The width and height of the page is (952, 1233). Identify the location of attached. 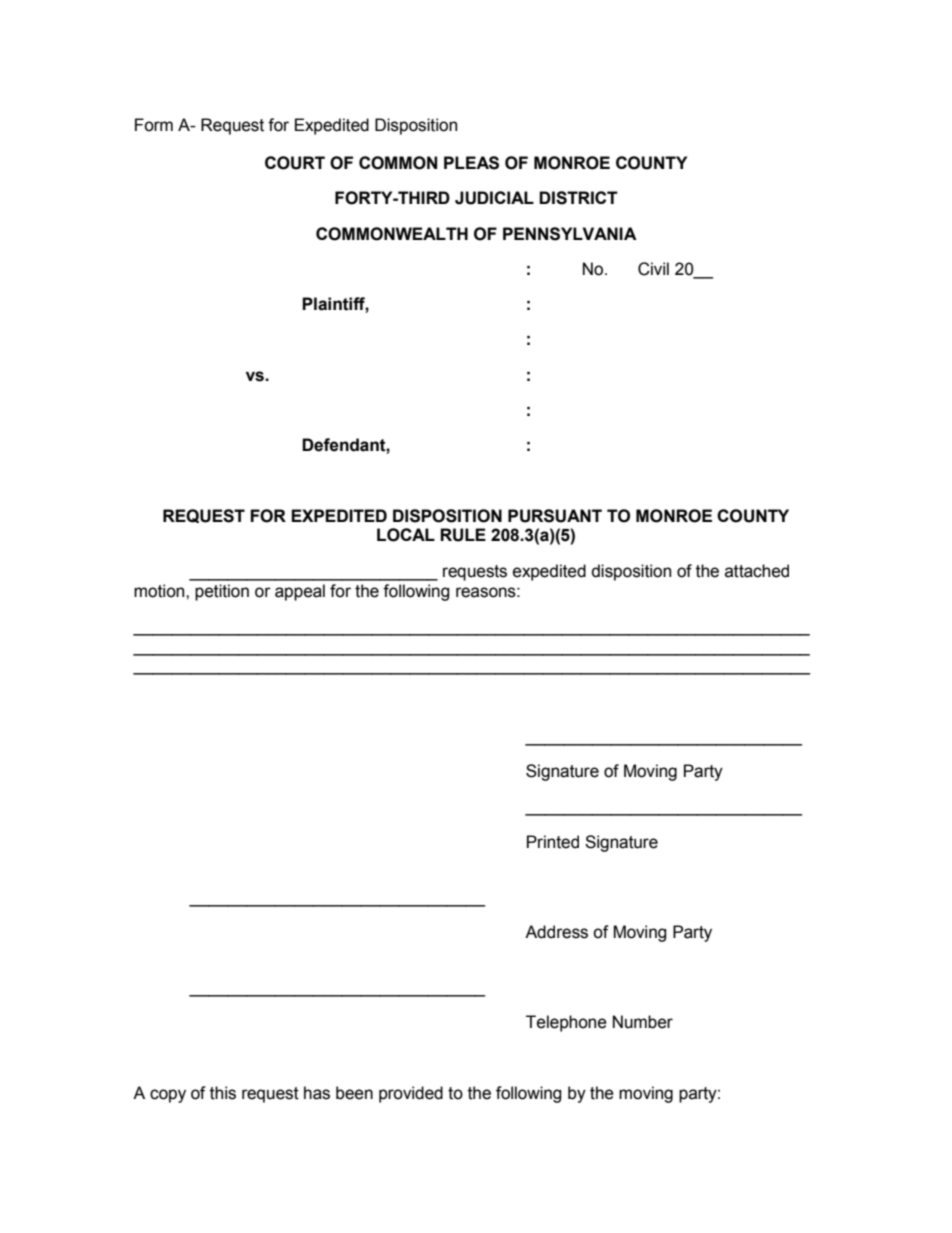
(757, 571).
